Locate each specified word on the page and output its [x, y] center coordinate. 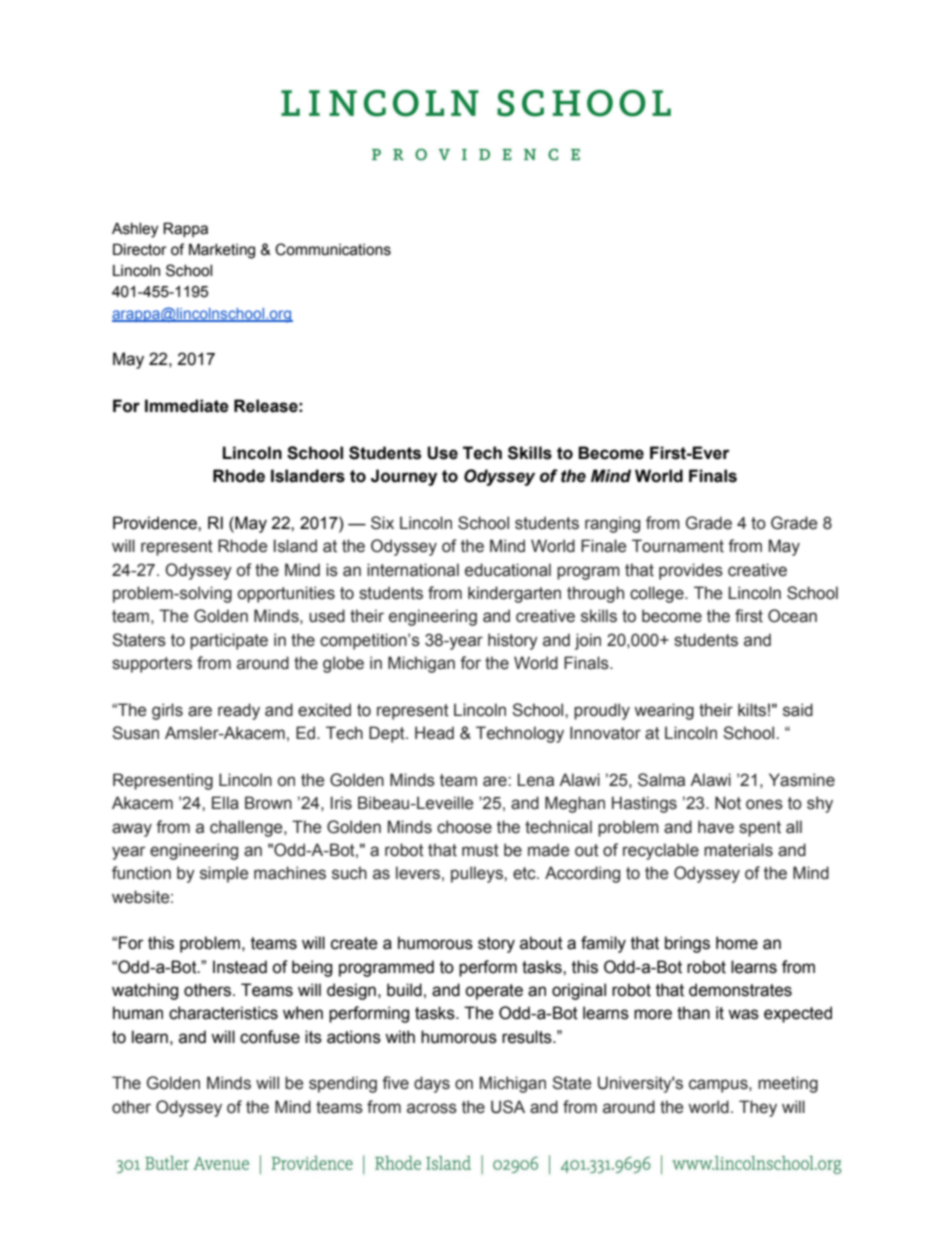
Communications [333, 249]
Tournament [678, 546]
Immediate [187, 406]
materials [738, 850]
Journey [404, 477]
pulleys [478, 874]
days [432, 1084]
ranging [612, 524]
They [758, 1108]
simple [224, 874]
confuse [270, 1037]
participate [229, 641]
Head [434, 733]
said [798, 710]
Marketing [222, 251]
